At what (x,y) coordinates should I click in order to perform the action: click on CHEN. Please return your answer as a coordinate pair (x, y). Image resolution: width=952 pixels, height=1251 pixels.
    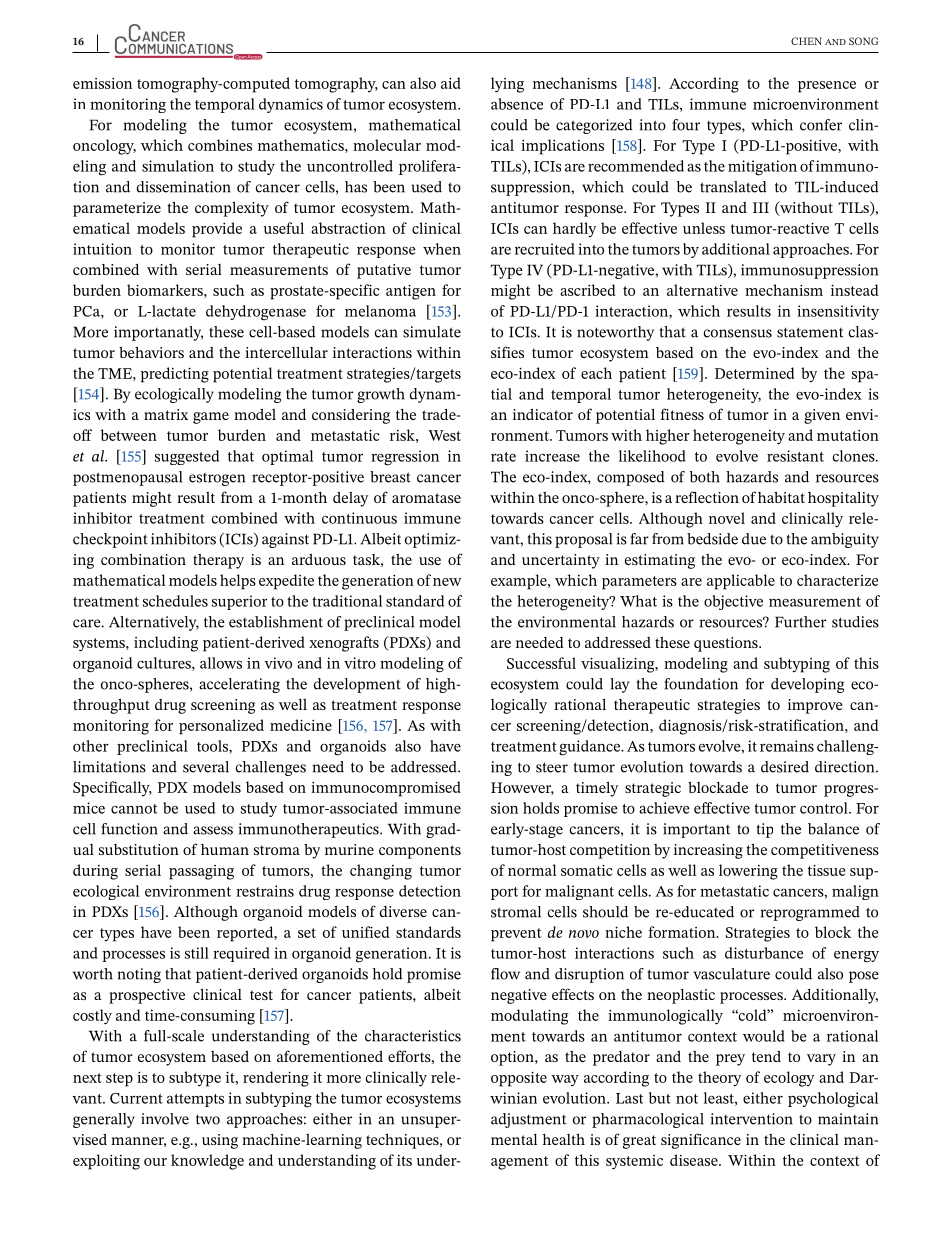
    Looking at the image, I should click on (806, 41).
